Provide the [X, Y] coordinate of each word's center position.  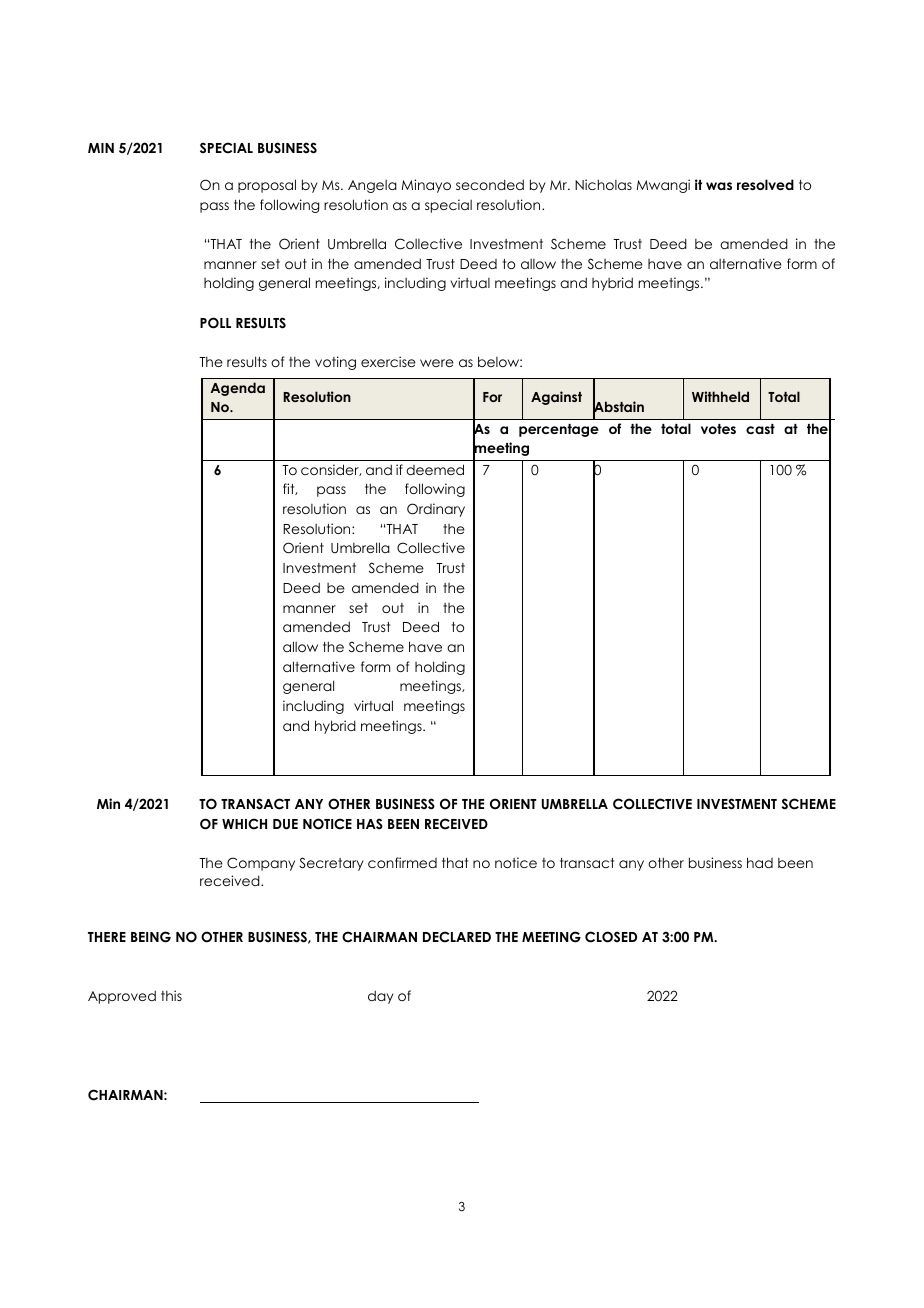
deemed [435, 469]
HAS [370, 824]
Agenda [237, 389]
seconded [490, 184]
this [171, 995]
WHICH [244, 824]
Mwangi [663, 186]
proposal [267, 186]
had [760, 862]
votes [718, 429]
